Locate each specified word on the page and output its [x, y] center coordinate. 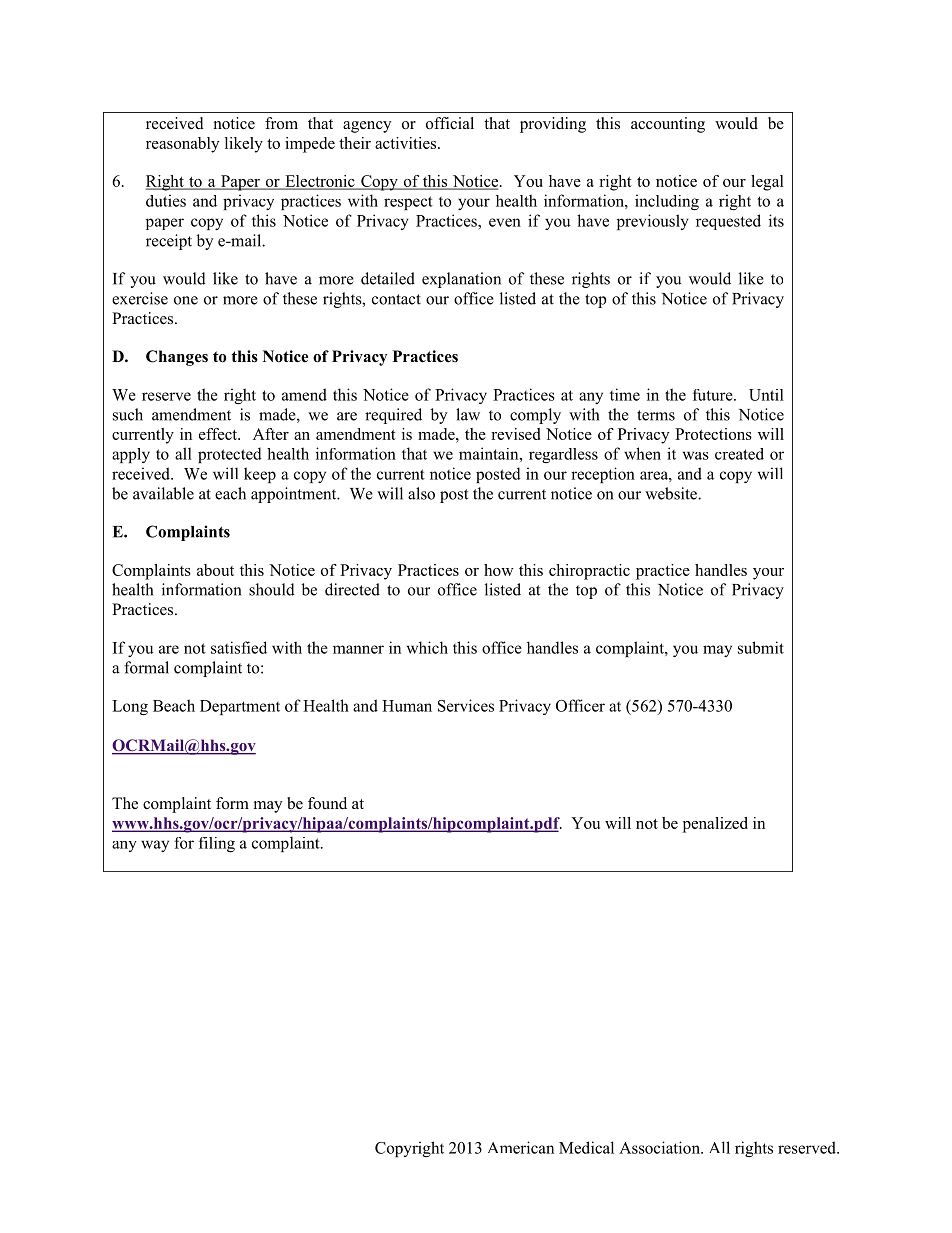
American [521, 1147]
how [499, 570]
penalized [715, 825]
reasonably [182, 145]
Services [466, 705]
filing [217, 844]
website [672, 493]
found [327, 803]
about [215, 570]
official [450, 123]
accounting [668, 125]
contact [396, 299]
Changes [177, 358]
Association [660, 1147]
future [714, 395]
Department [240, 707]
